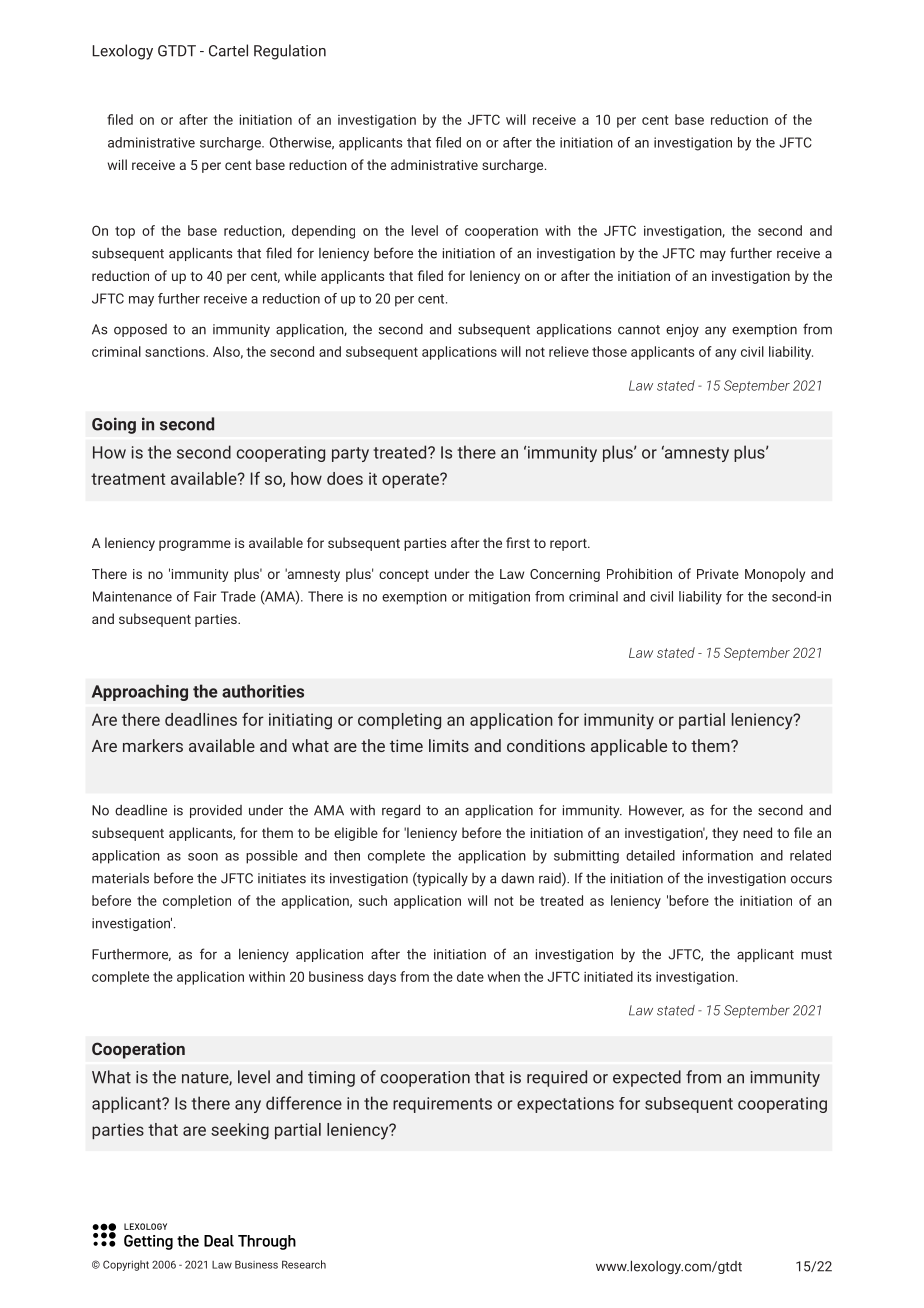 Image resolution: width=924 pixels, height=1308 pixels. I want to click on treatment, so click(128, 479).
